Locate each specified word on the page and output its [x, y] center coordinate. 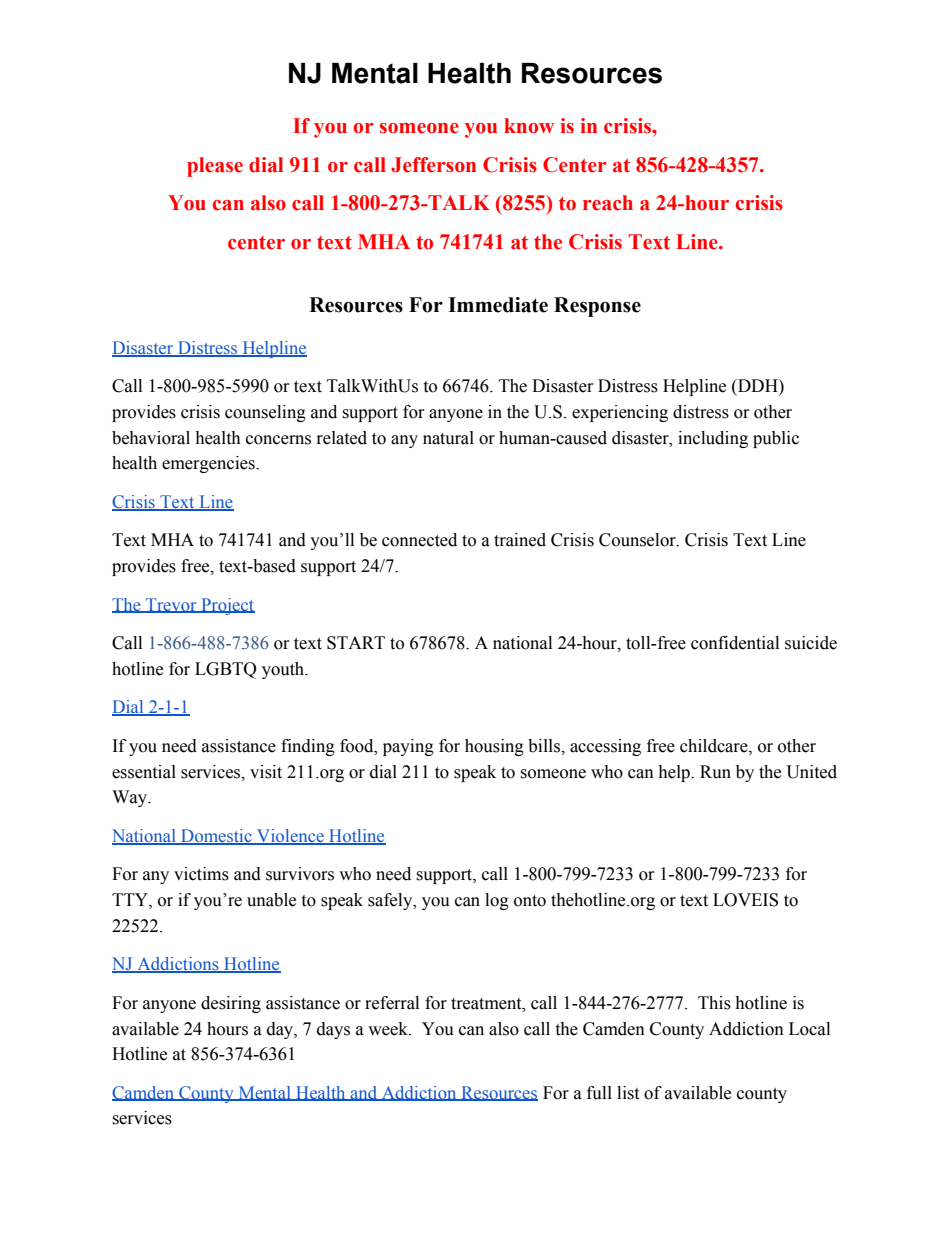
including [713, 439]
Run [715, 772]
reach [608, 203]
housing [494, 747]
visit [266, 772]
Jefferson [433, 165]
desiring [231, 1004]
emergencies [209, 464]
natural [448, 438]
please [215, 167]
